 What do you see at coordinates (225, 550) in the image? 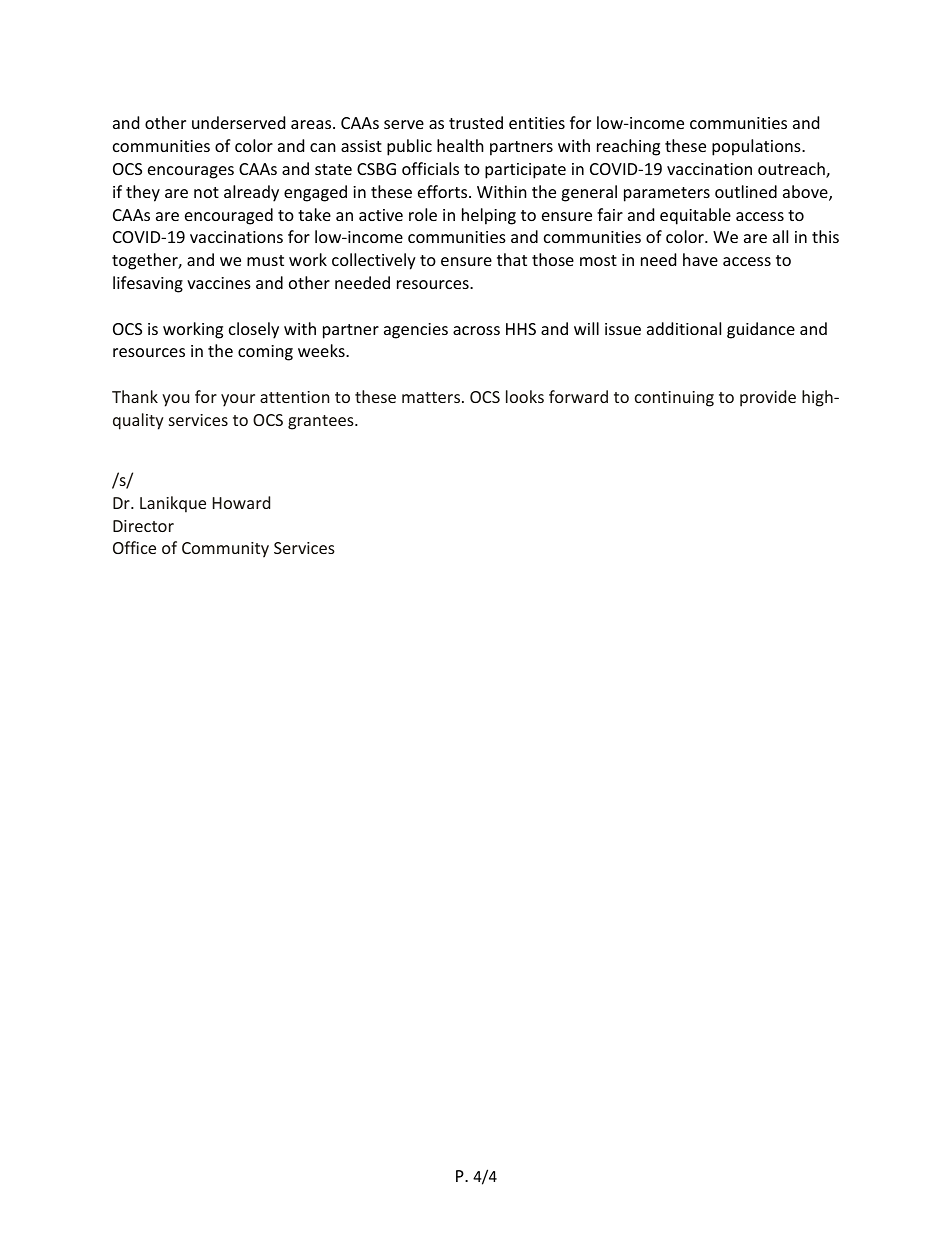
I see `Community` at bounding box center [225, 550].
